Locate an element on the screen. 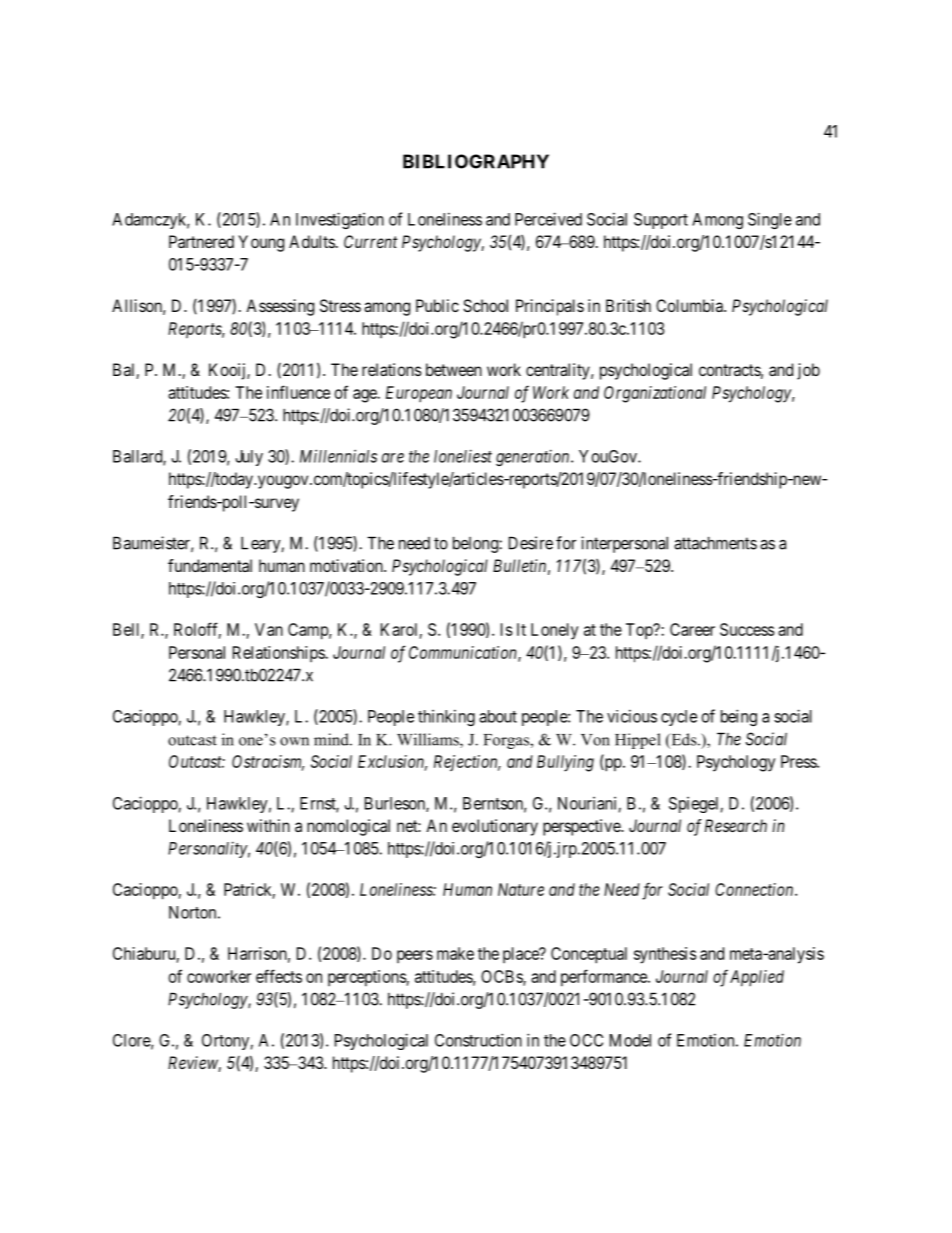 The image size is (952, 1233). generation is located at coordinates (534, 457).
